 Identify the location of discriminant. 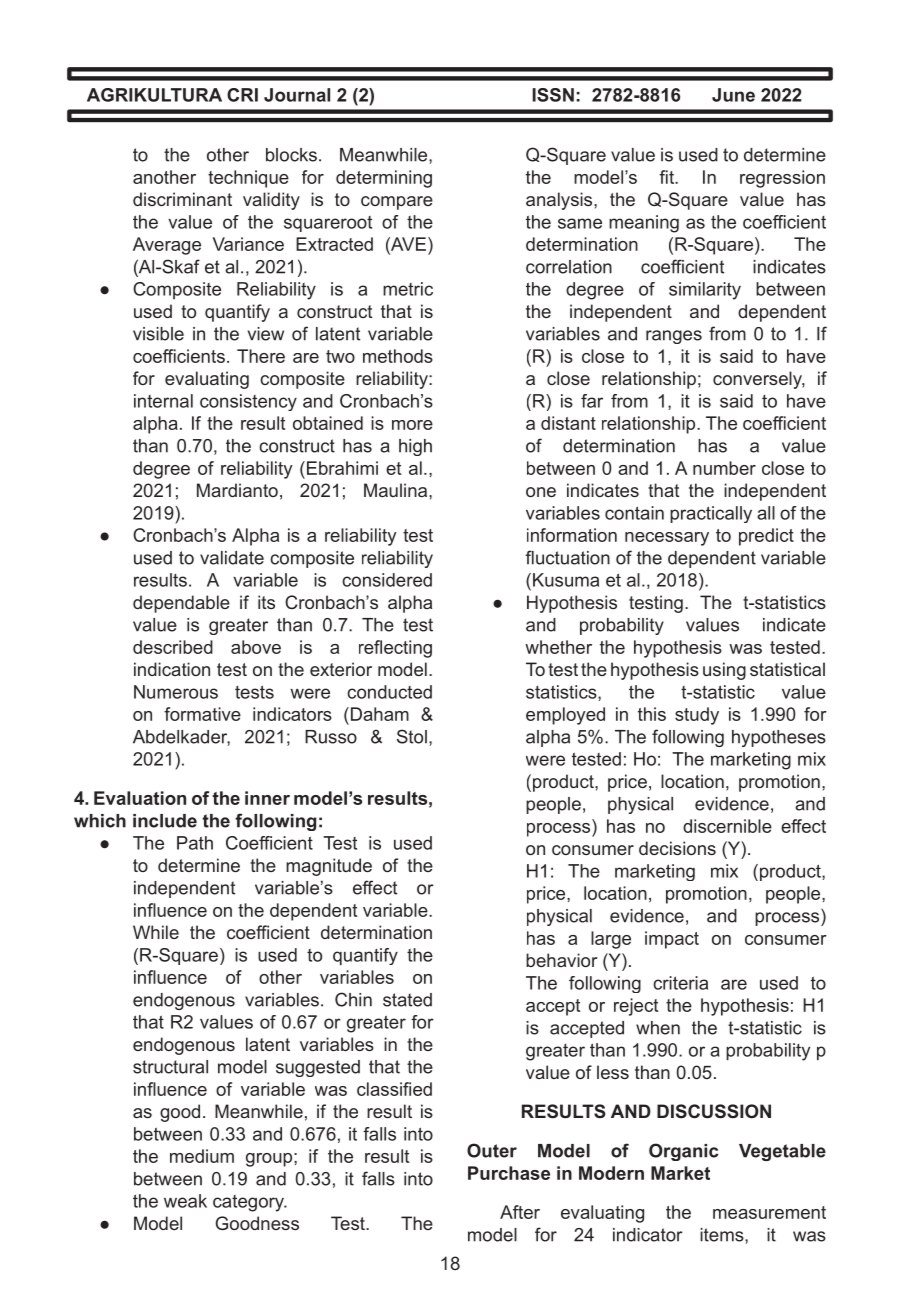
(182, 199).
